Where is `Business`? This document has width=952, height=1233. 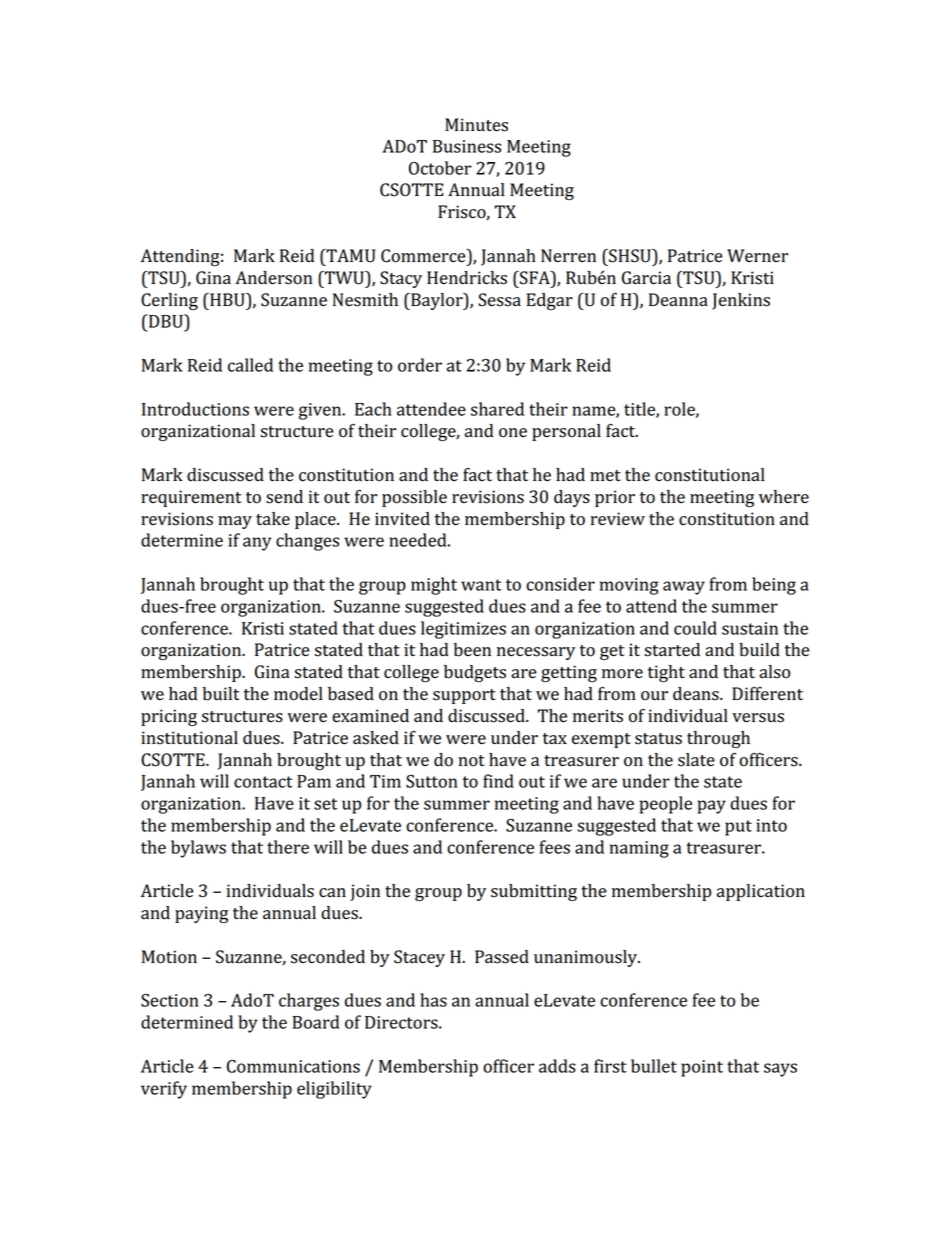 Business is located at coordinates (467, 146).
